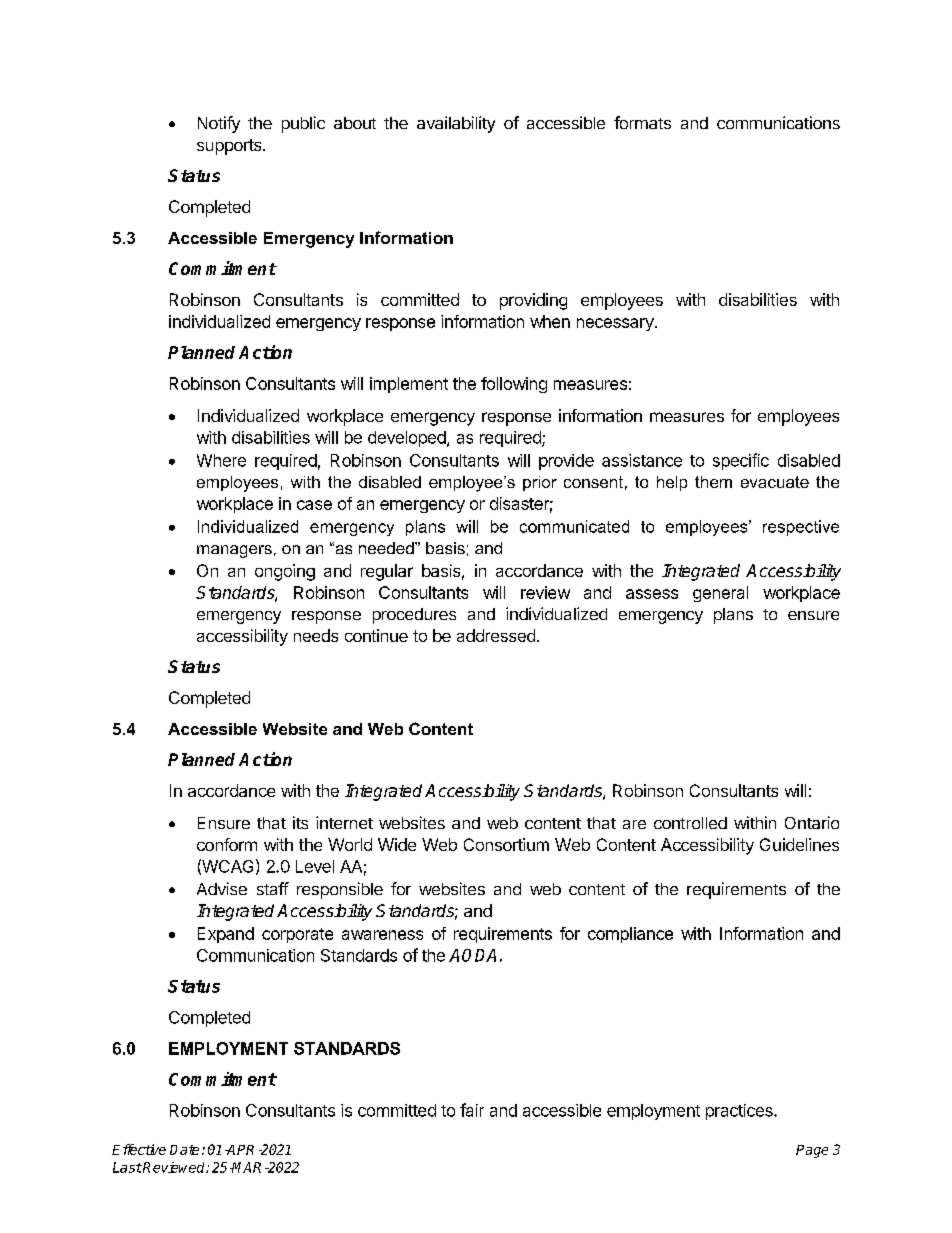 This page has width=952, height=1233. What do you see at coordinates (316, 635) in the page?
I see `needs` at bounding box center [316, 635].
